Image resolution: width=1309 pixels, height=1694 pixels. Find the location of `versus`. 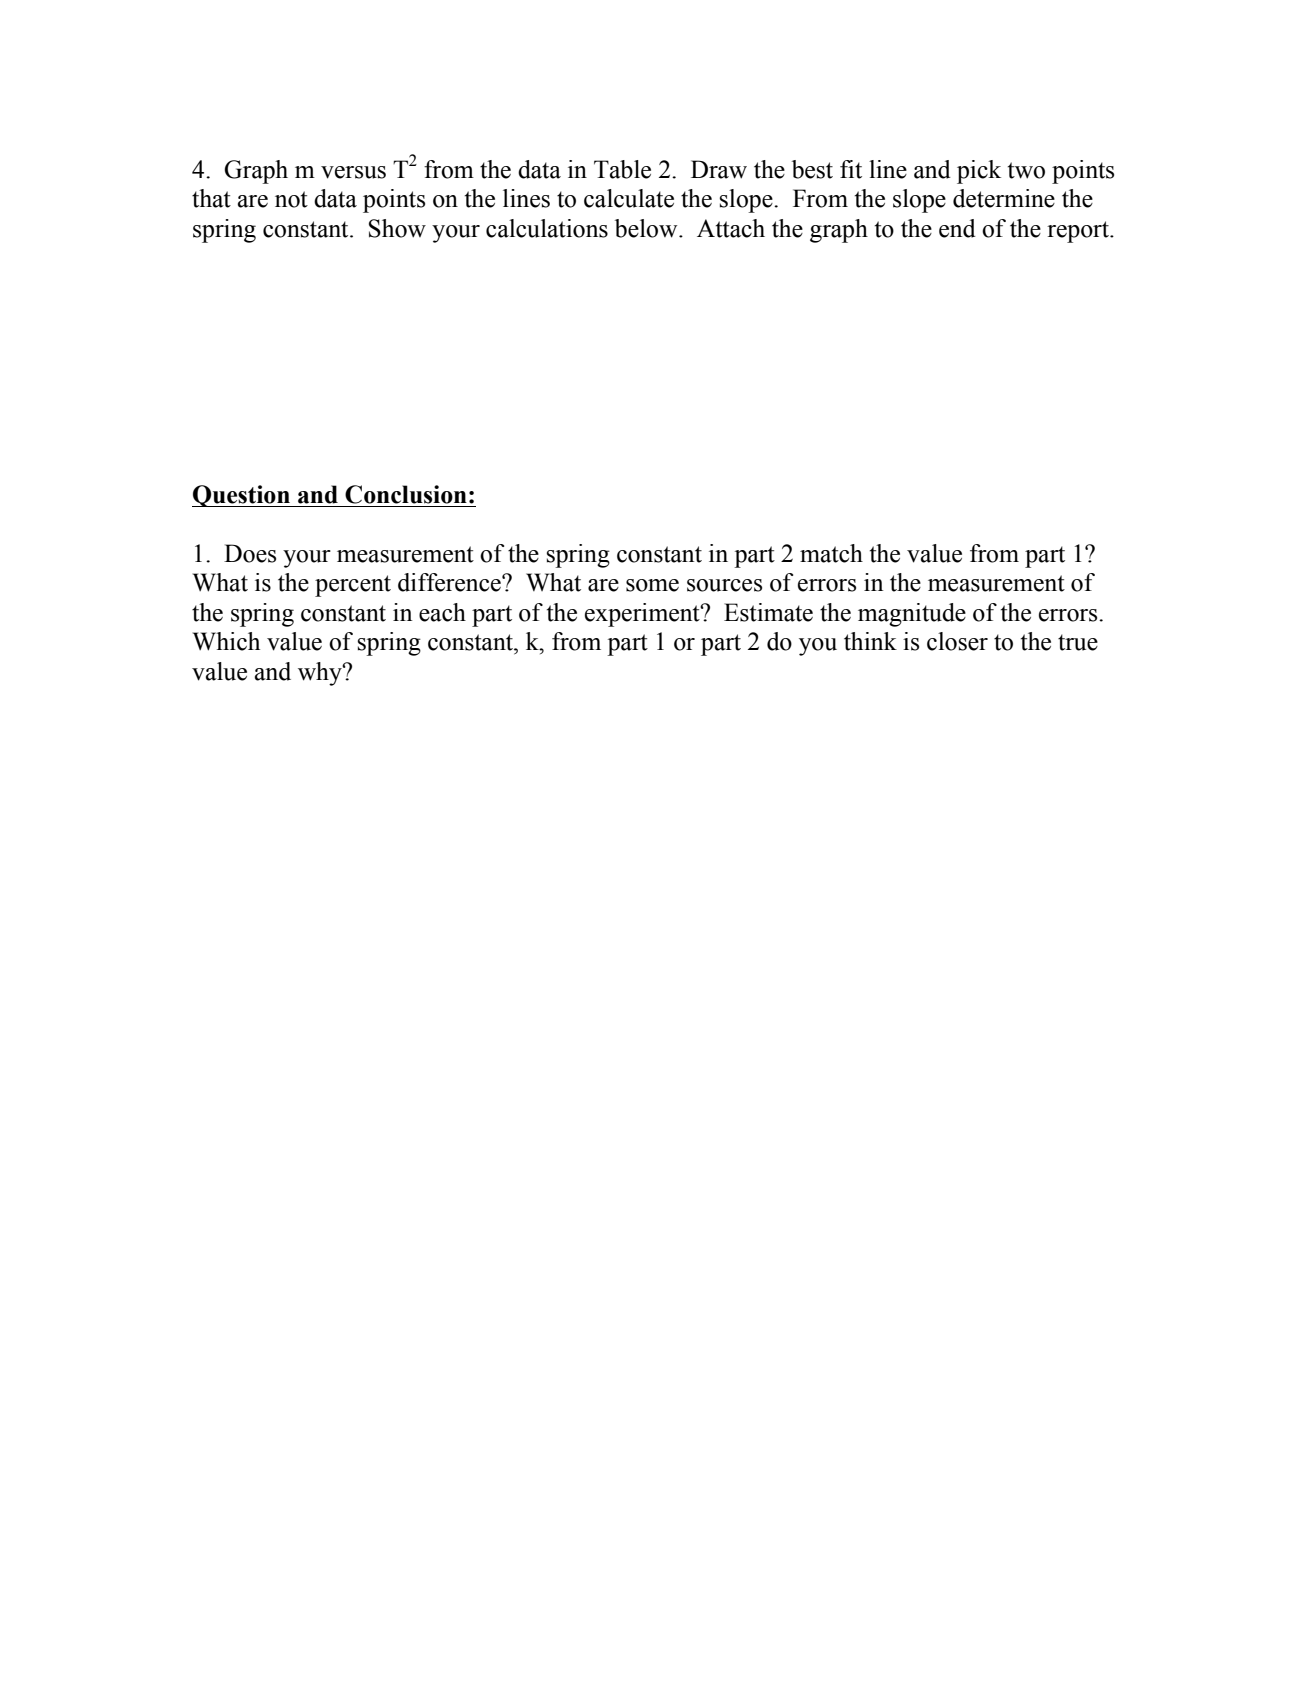

versus is located at coordinates (353, 172).
